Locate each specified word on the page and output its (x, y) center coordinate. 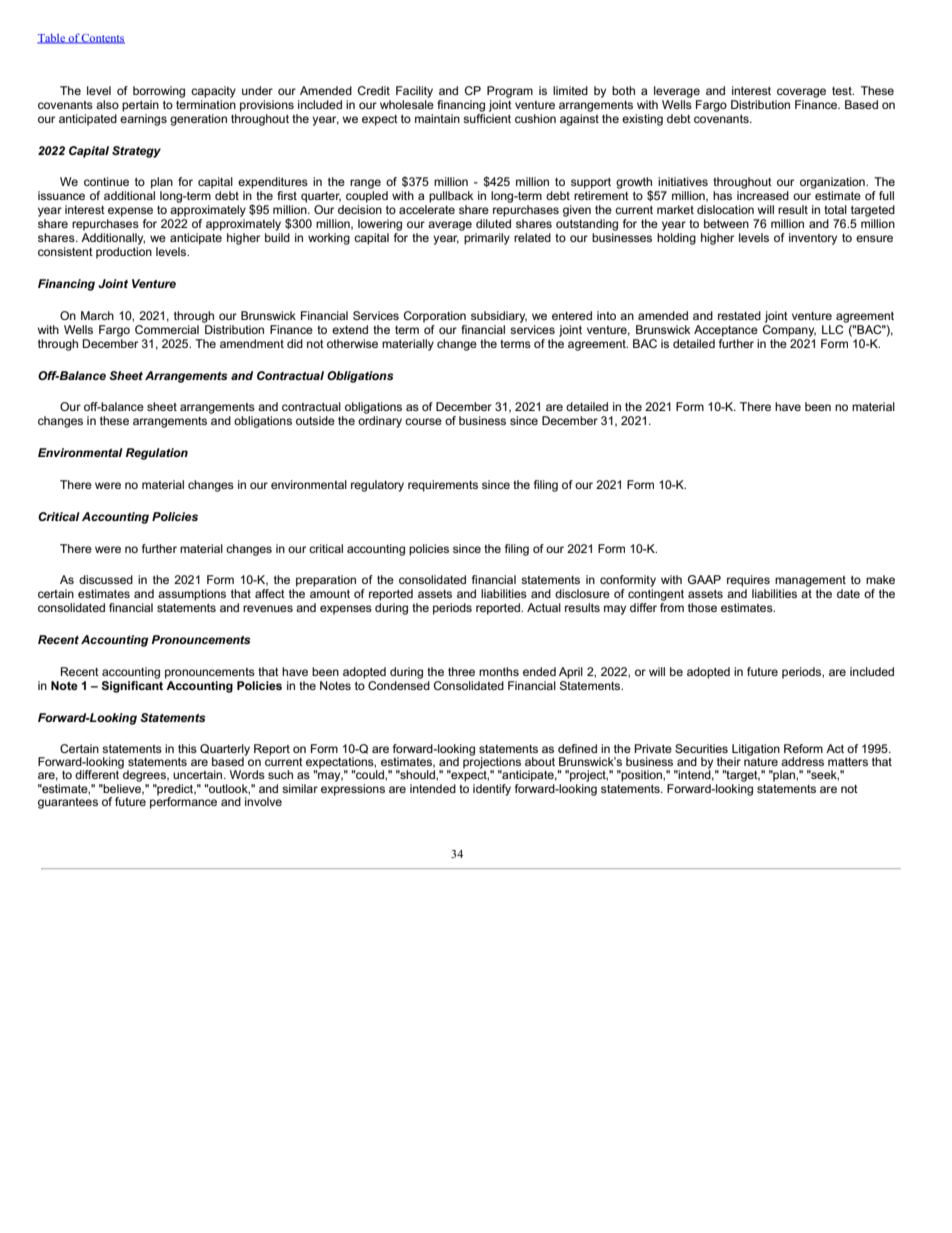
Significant (132, 685)
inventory (813, 239)
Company (789, 329)
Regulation (157, 454)
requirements (443, 486)
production (124, 253)
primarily (487, 239)
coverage (801, 93)
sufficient (487, 117)
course (423, 421)
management (810, 581)
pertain (140, 106)
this (187, 748)
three (461, 671)
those (702, 607)
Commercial (167, 329)
